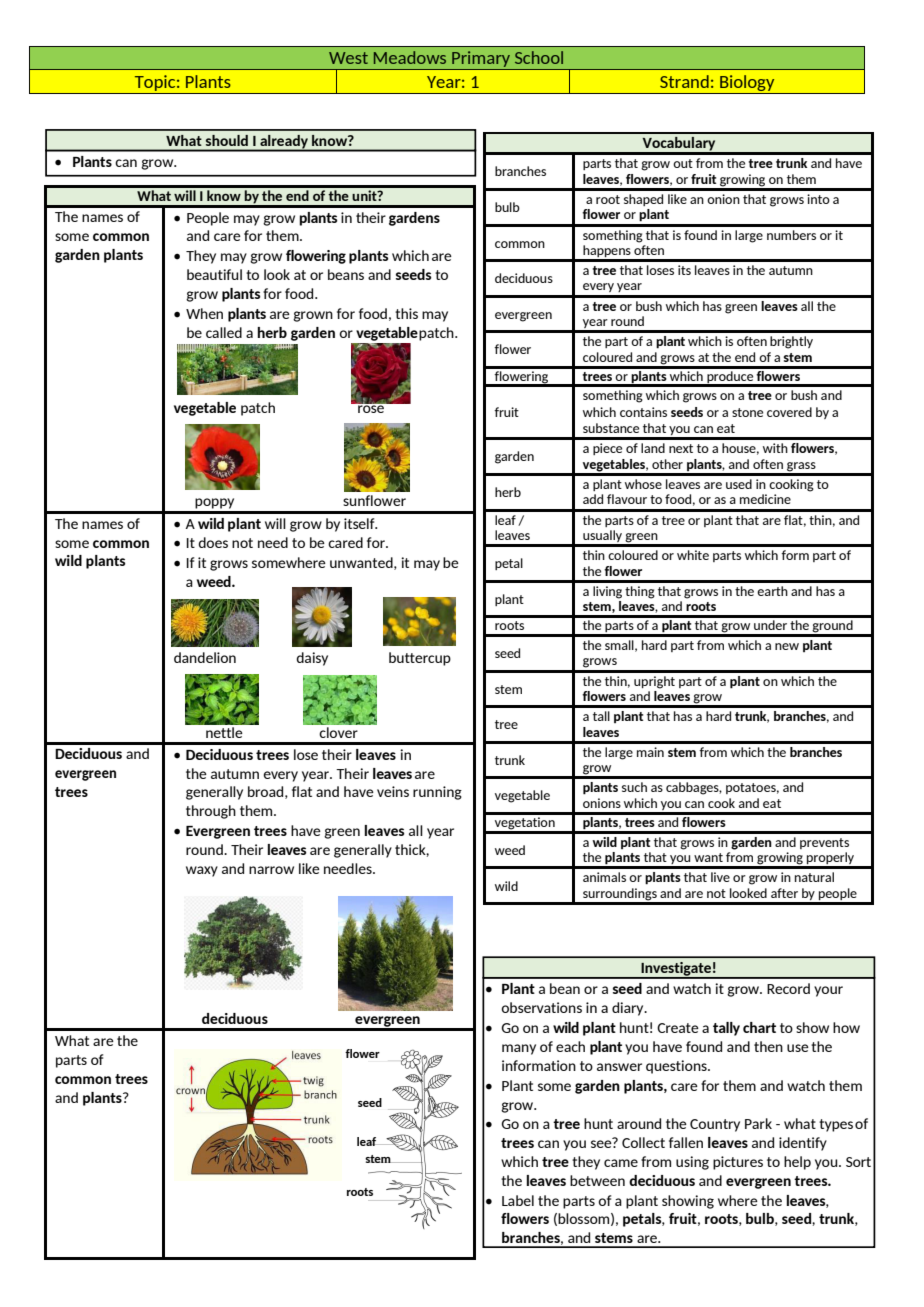 The height and width of the image is (1307, 924). Describe the element at coordinates (518, 1200) in the image. I see `Label` at that location.
